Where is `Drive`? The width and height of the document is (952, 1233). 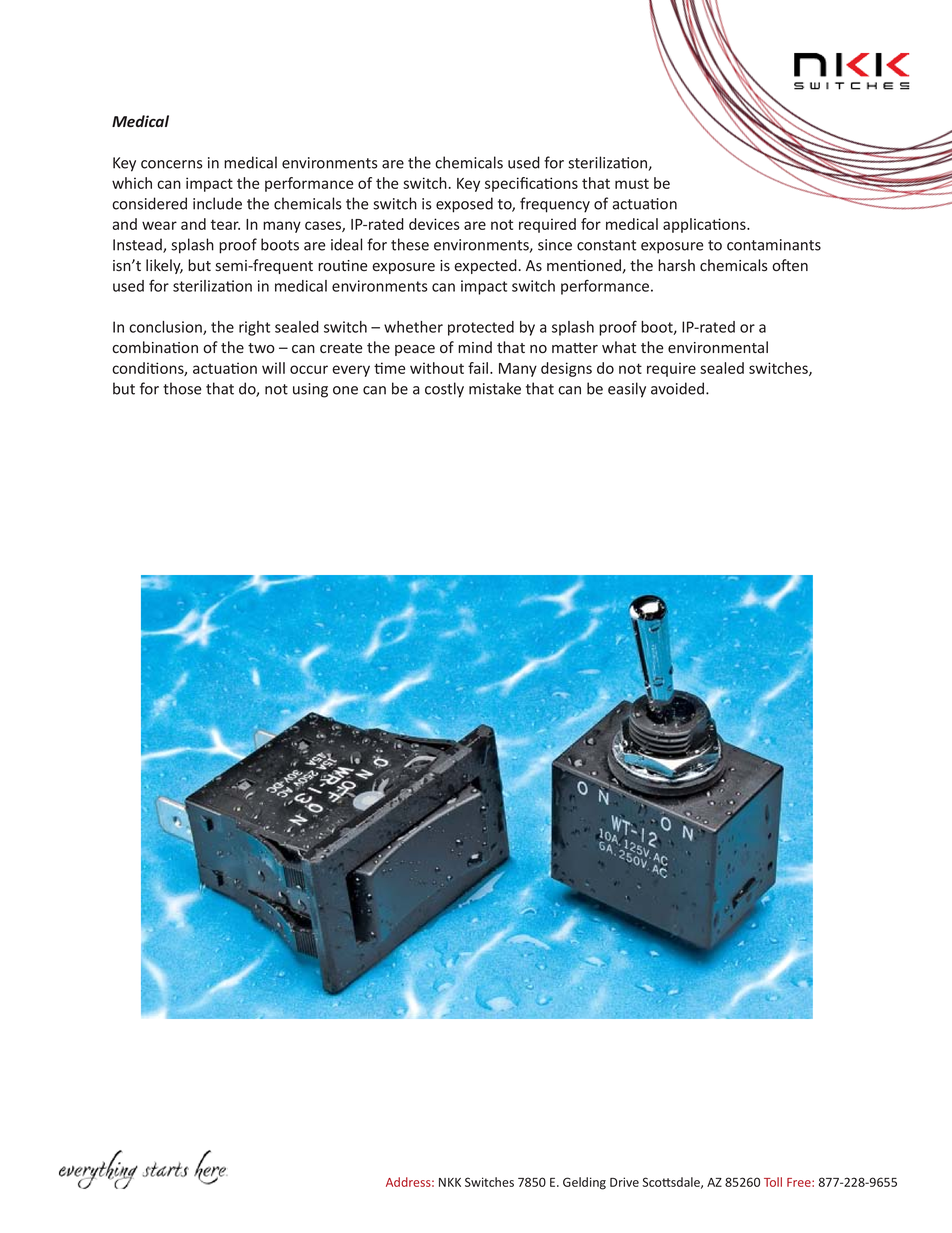 Drive is located at coordinates (624, 1182).
